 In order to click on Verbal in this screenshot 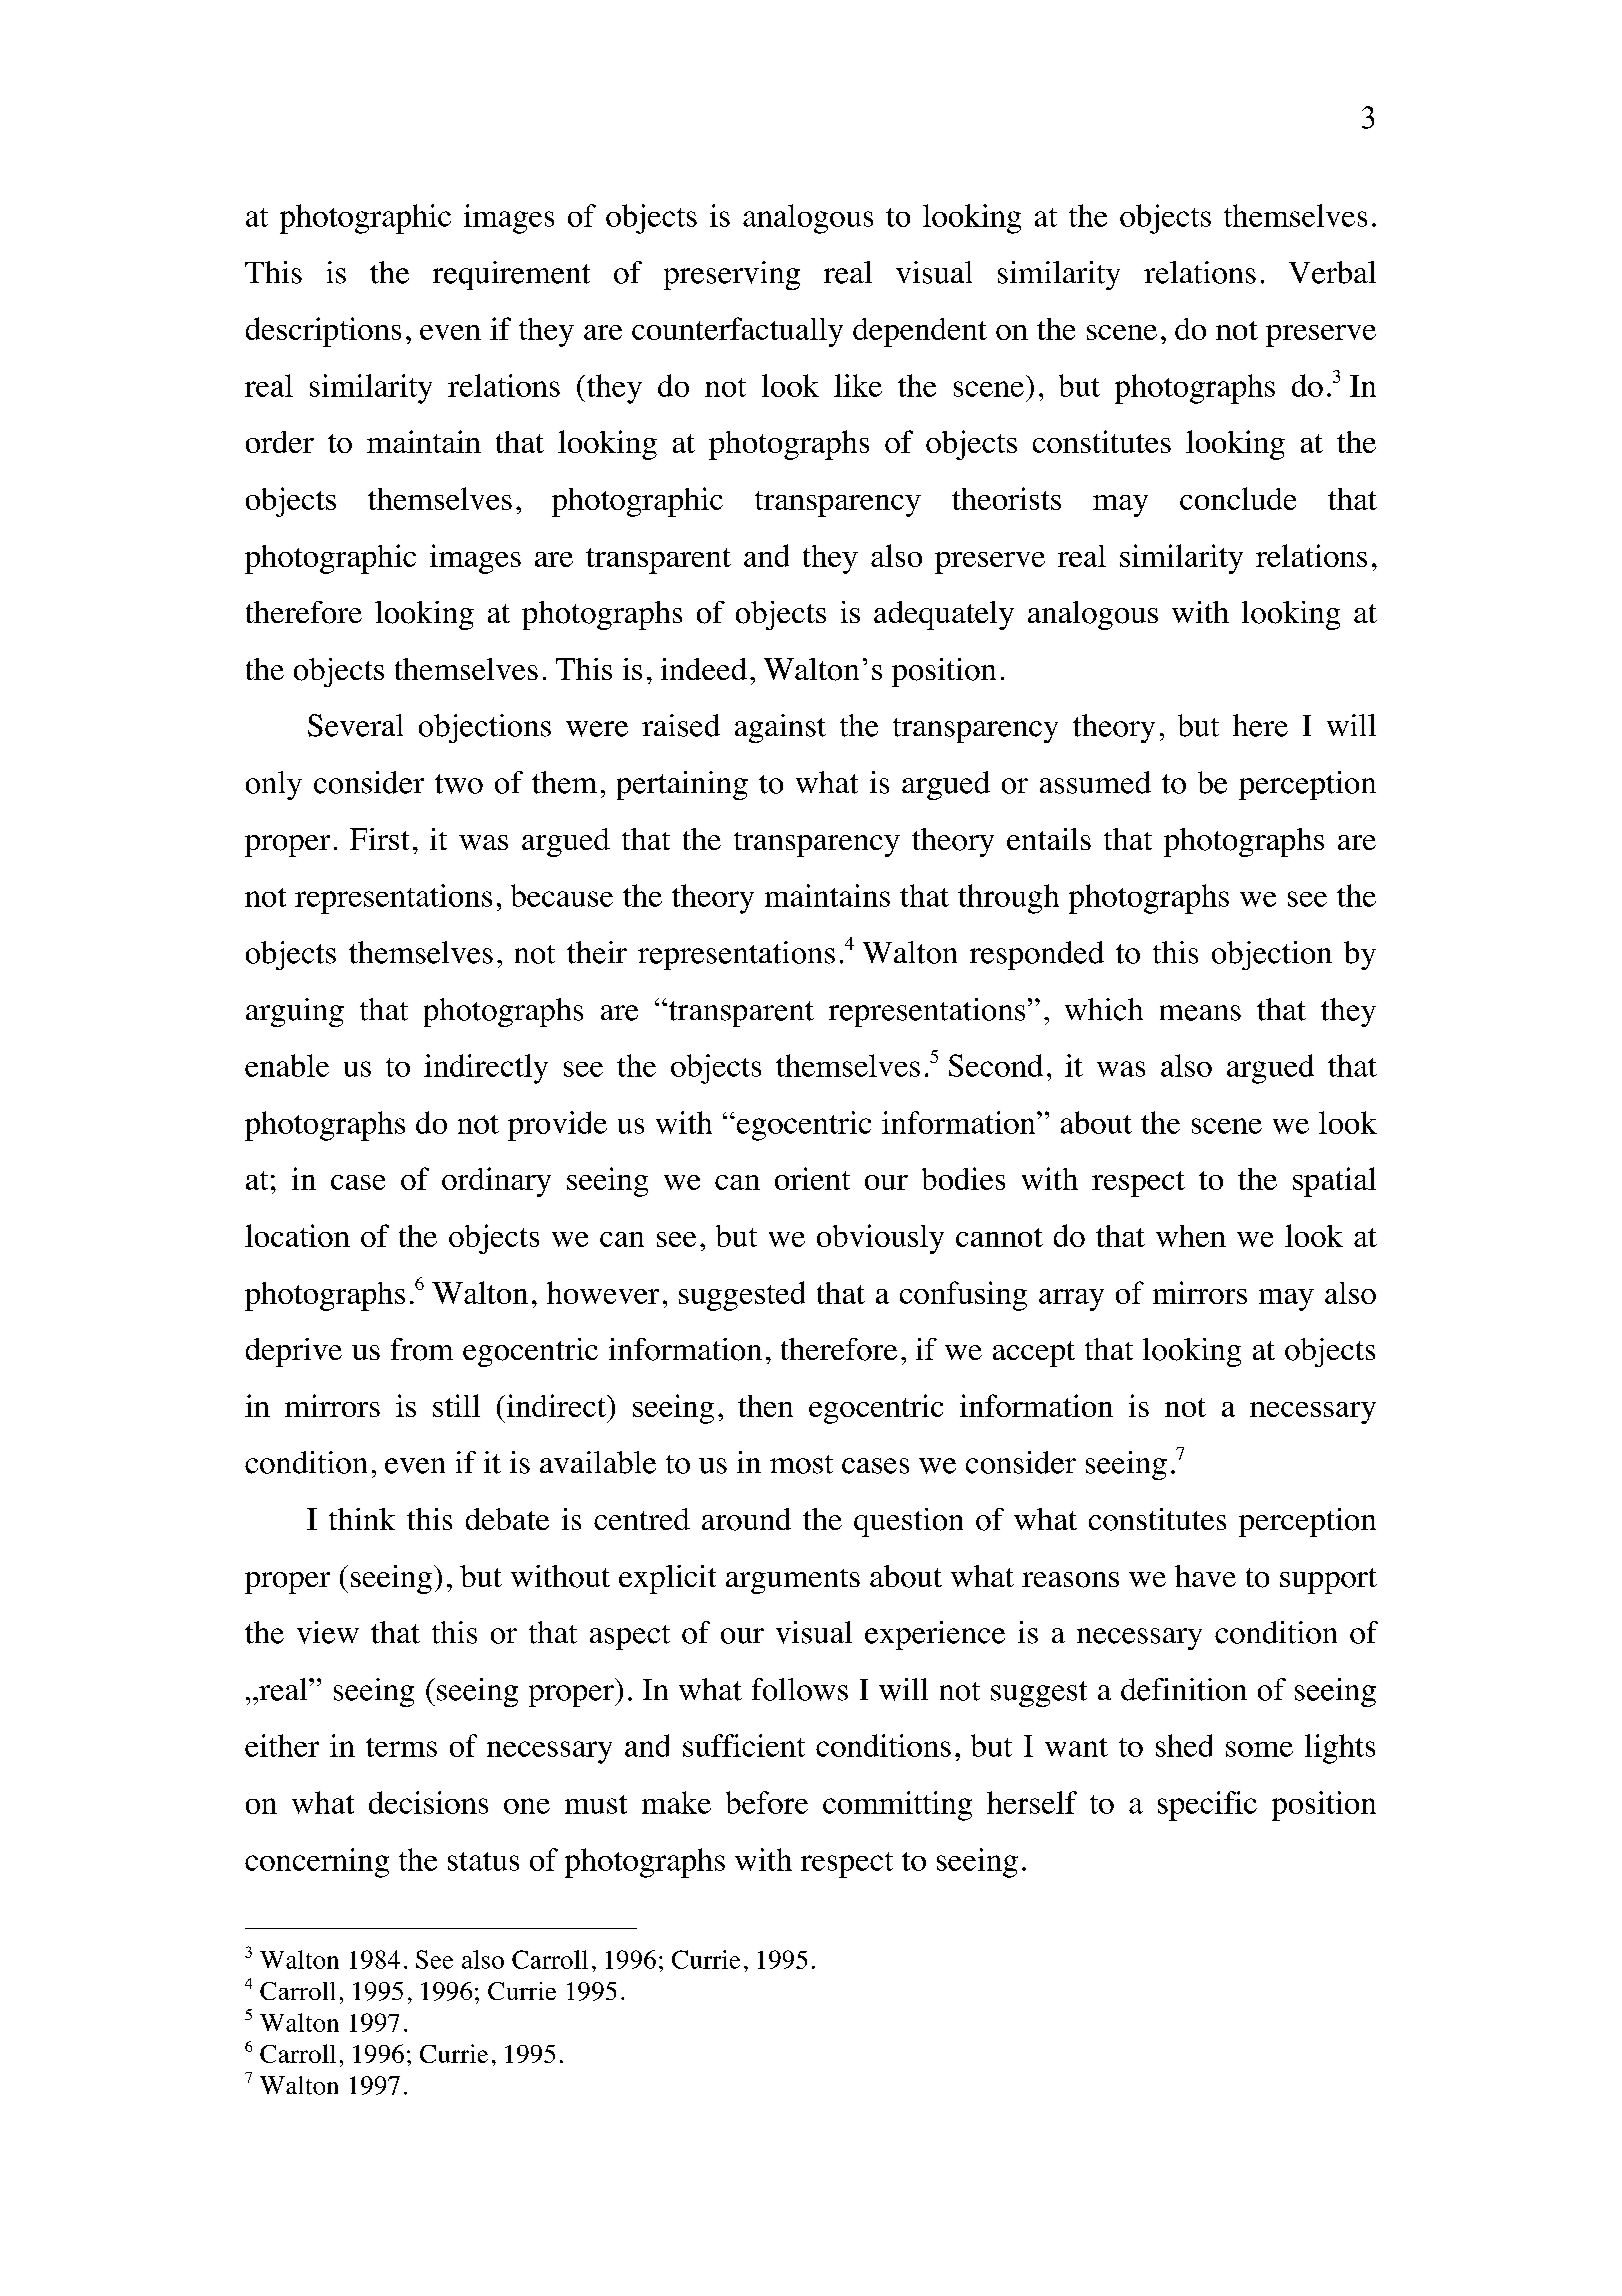, I will do `click(1332, 272)`.
